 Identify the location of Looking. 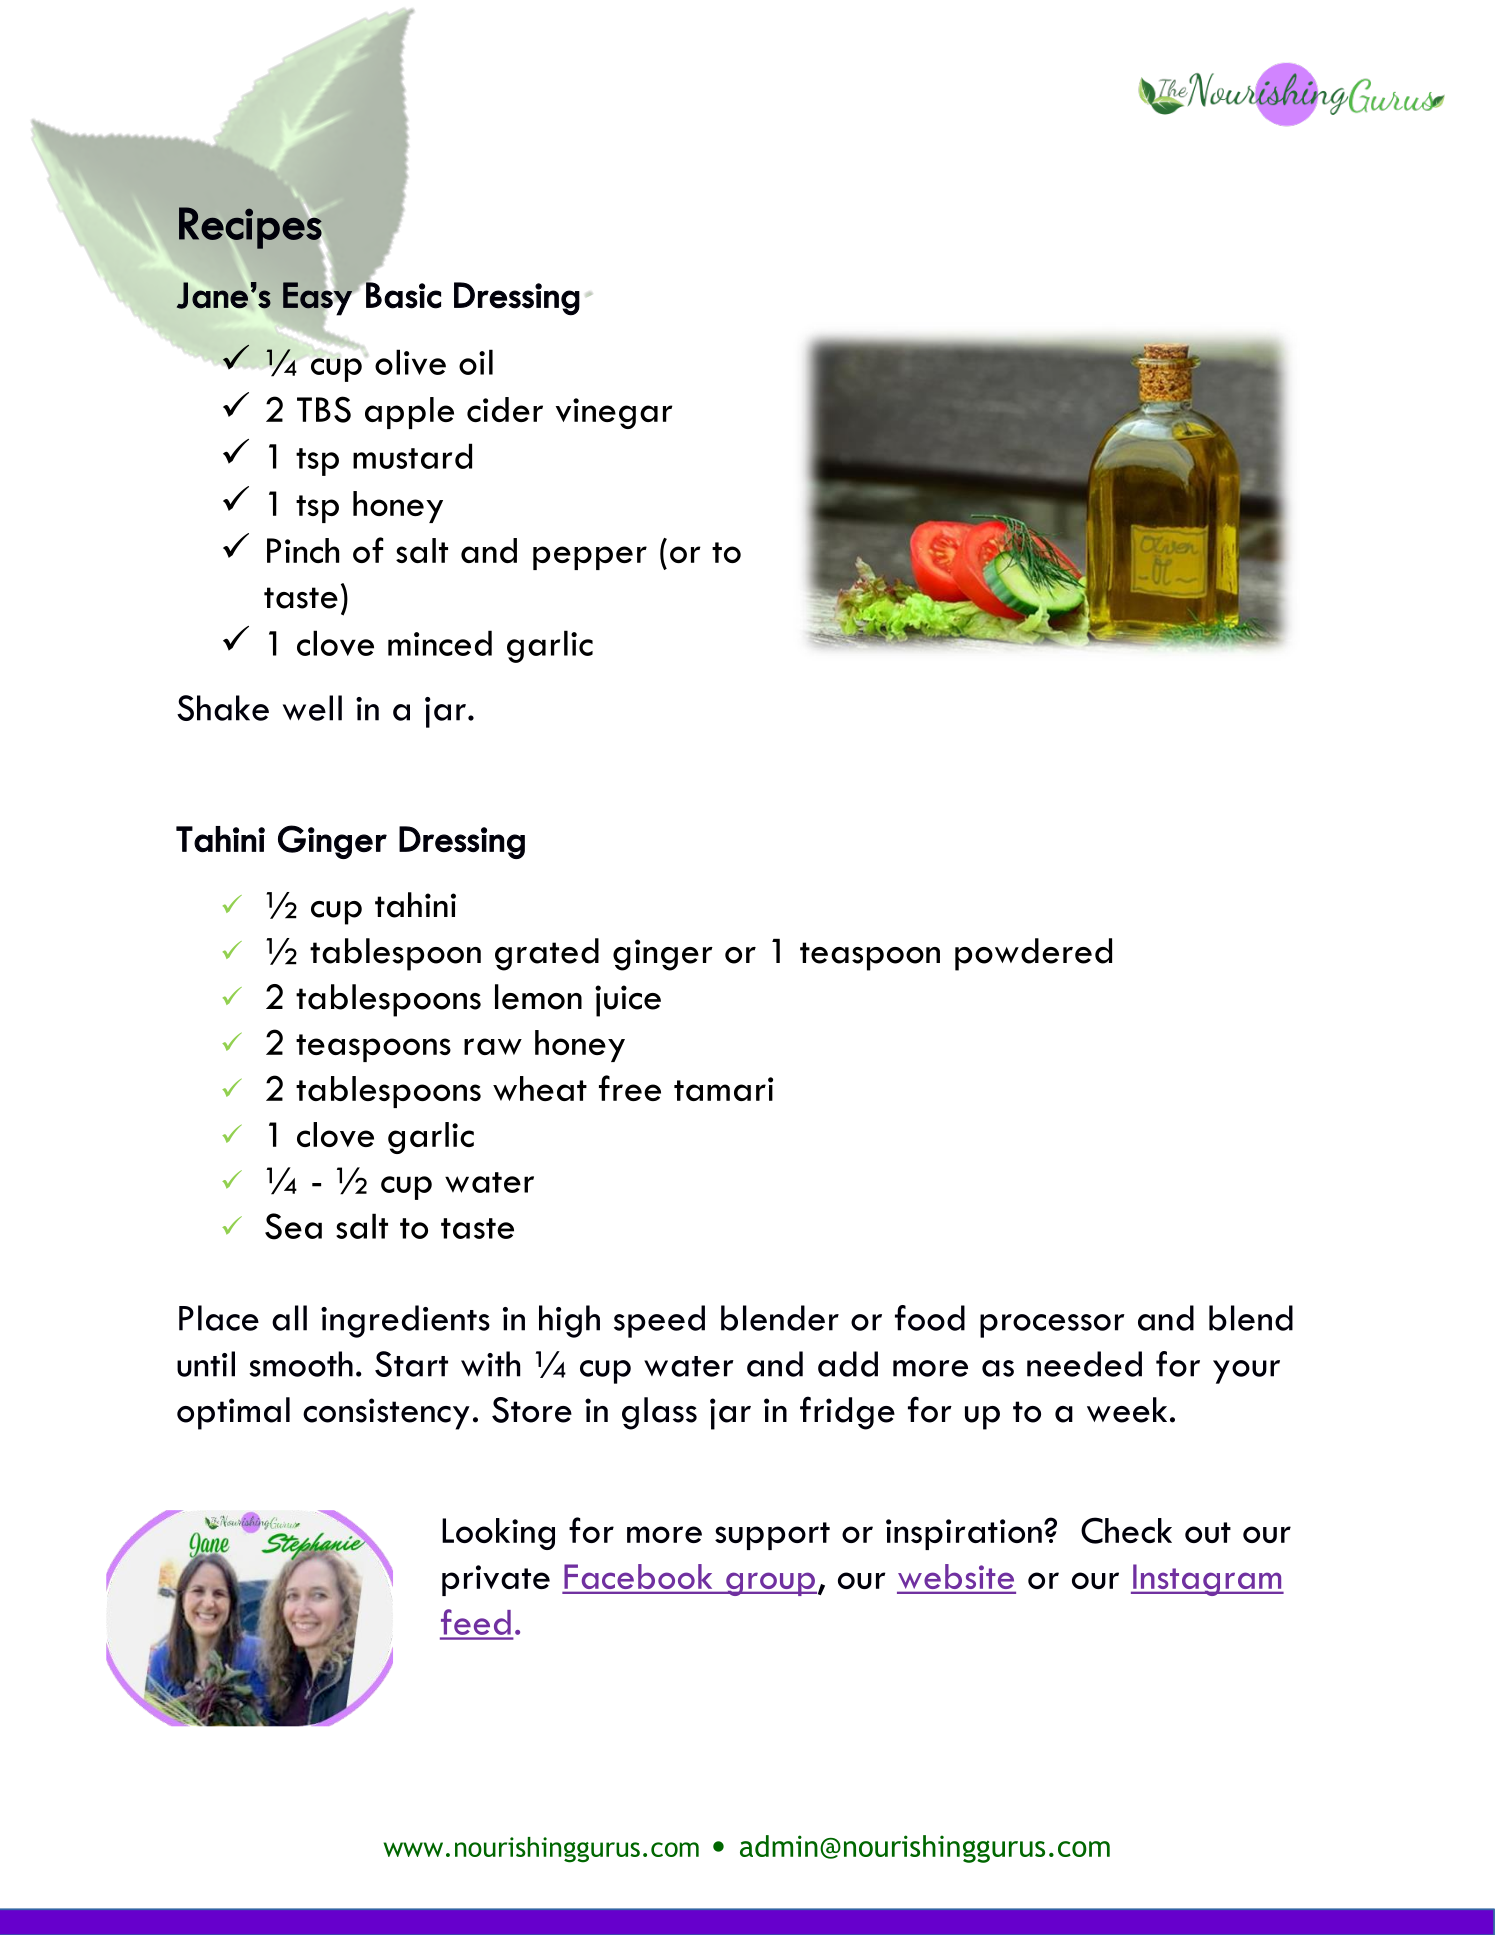
(498, 1534).
